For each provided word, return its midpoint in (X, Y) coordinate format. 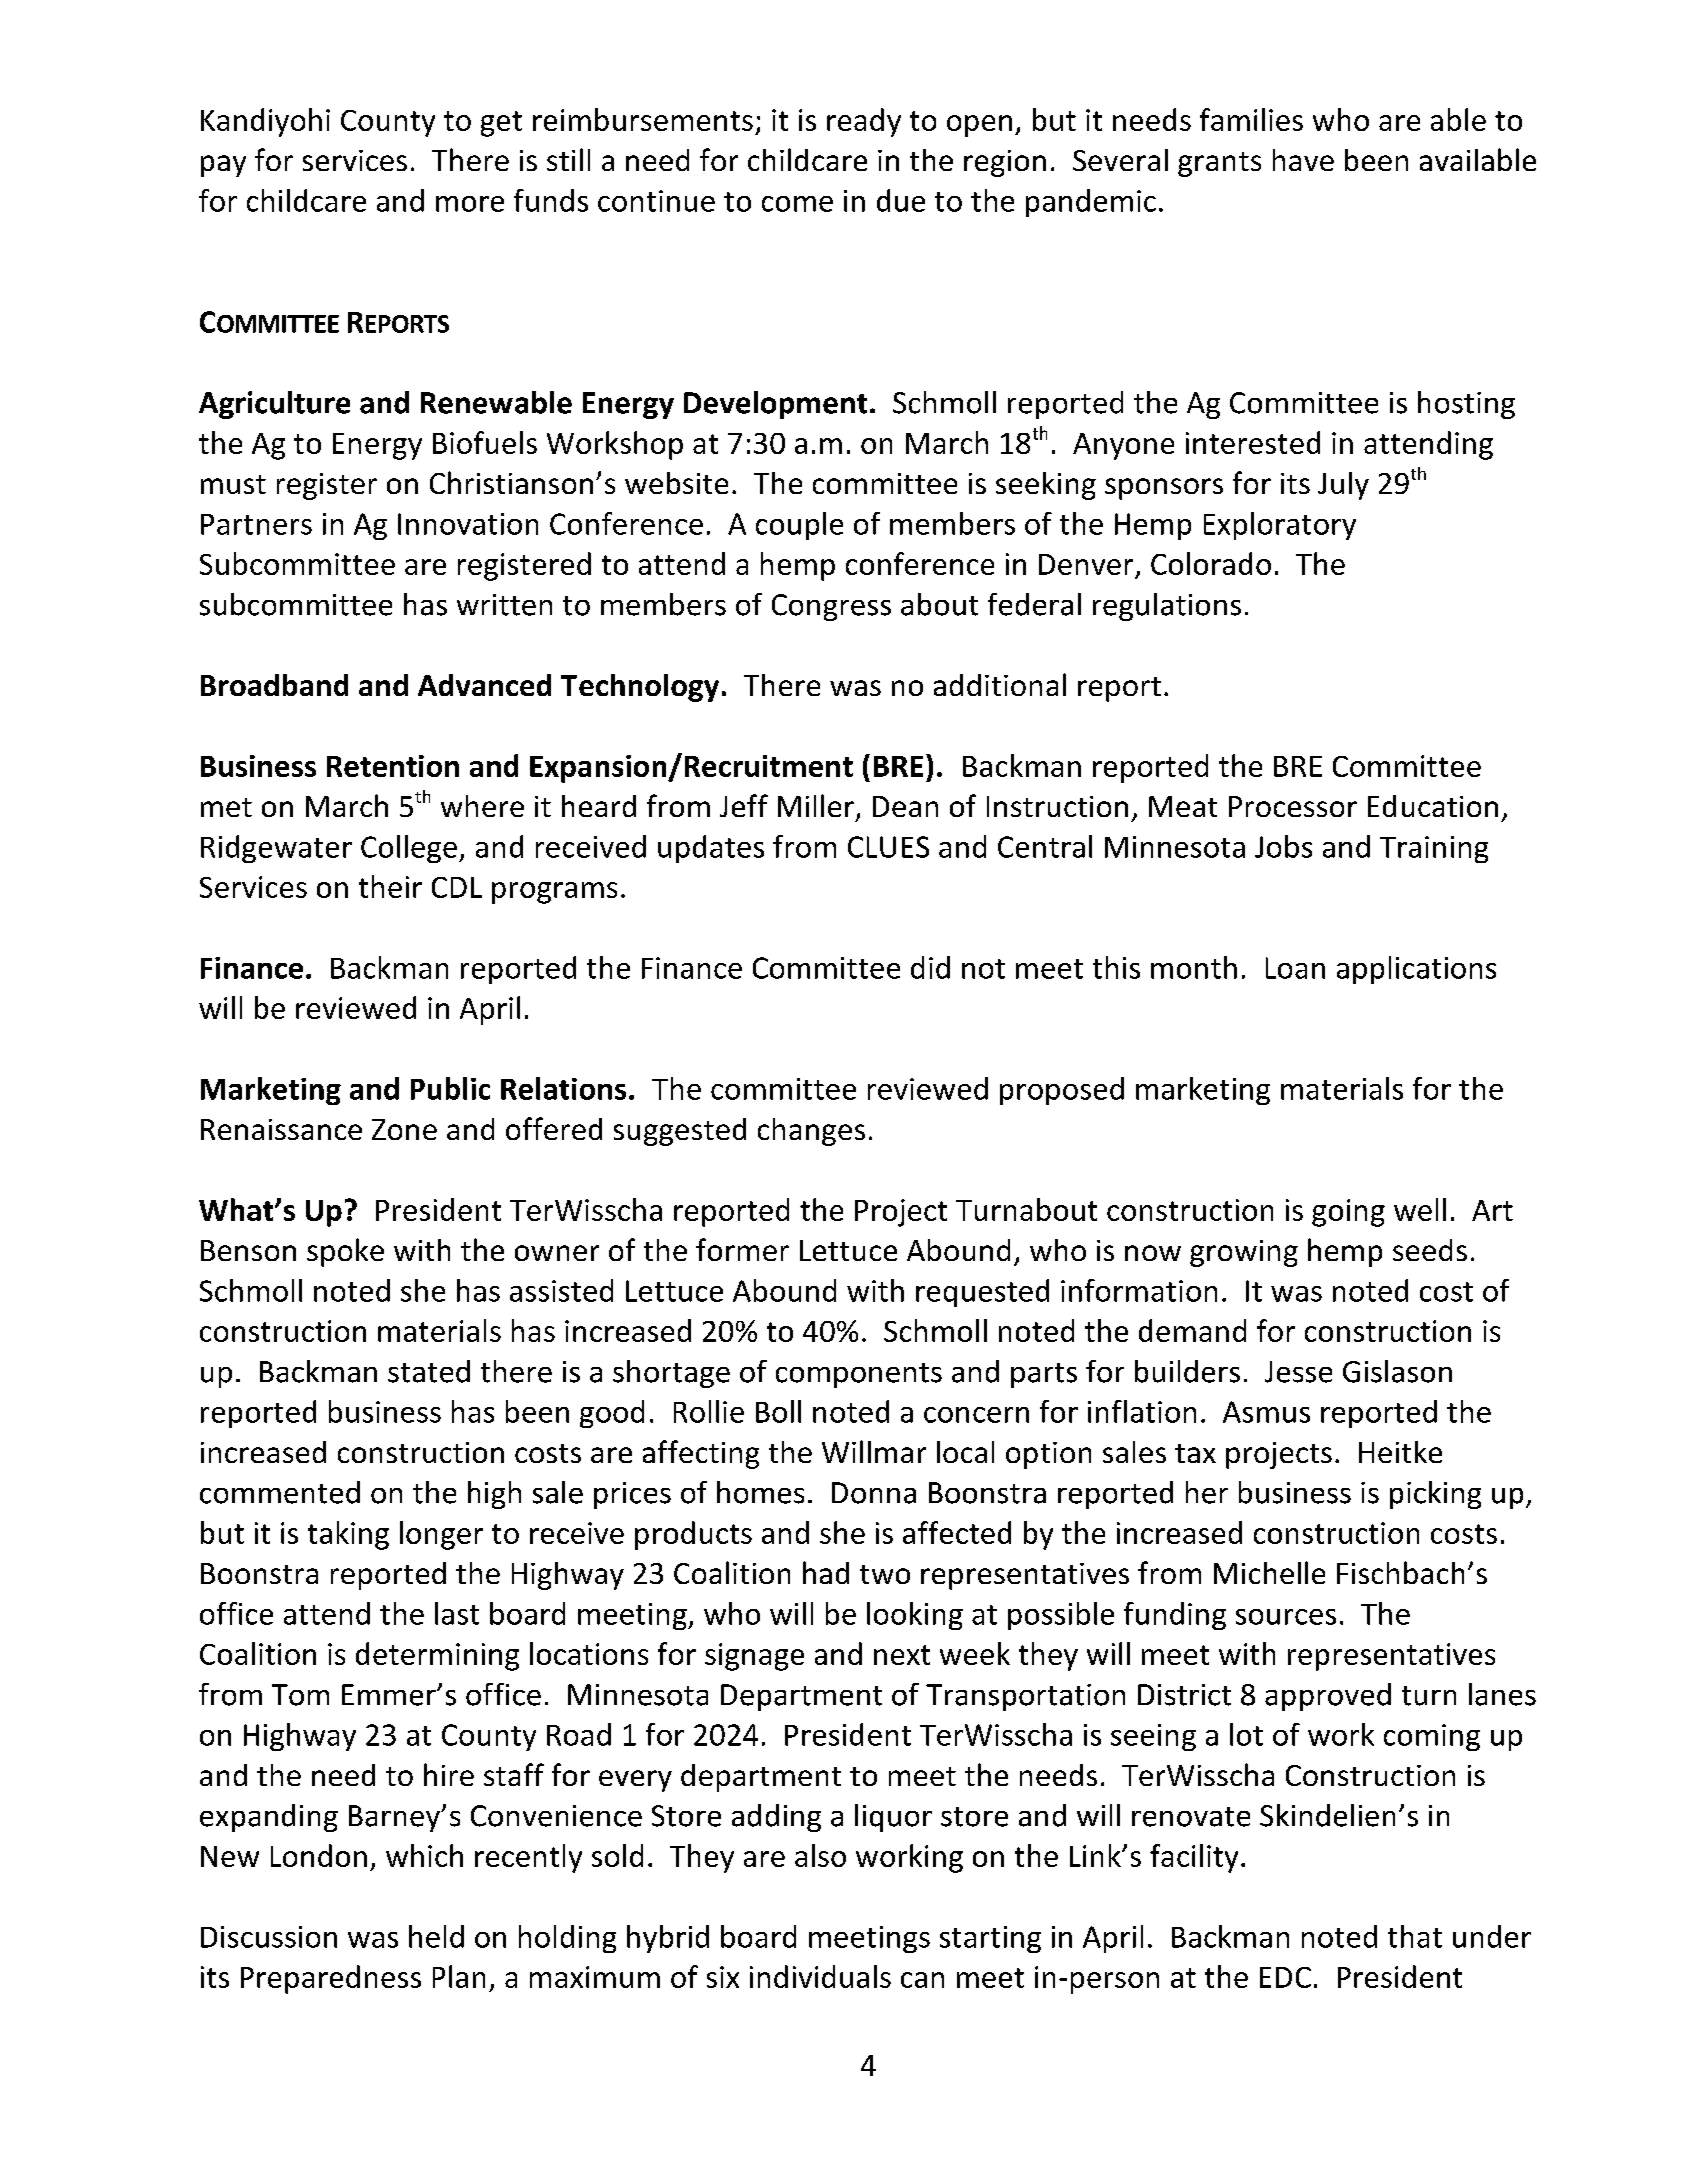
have (1303, 160)
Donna (874, 1493)
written (504, 605)
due (901, 200)
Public (450, 1088)
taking (348, 1535)
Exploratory (1280, 526)
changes (811, 1132)
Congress (831, 607)
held (436, 1936)
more (470, 204)
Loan (1295, 968)
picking (1435, 1495)
